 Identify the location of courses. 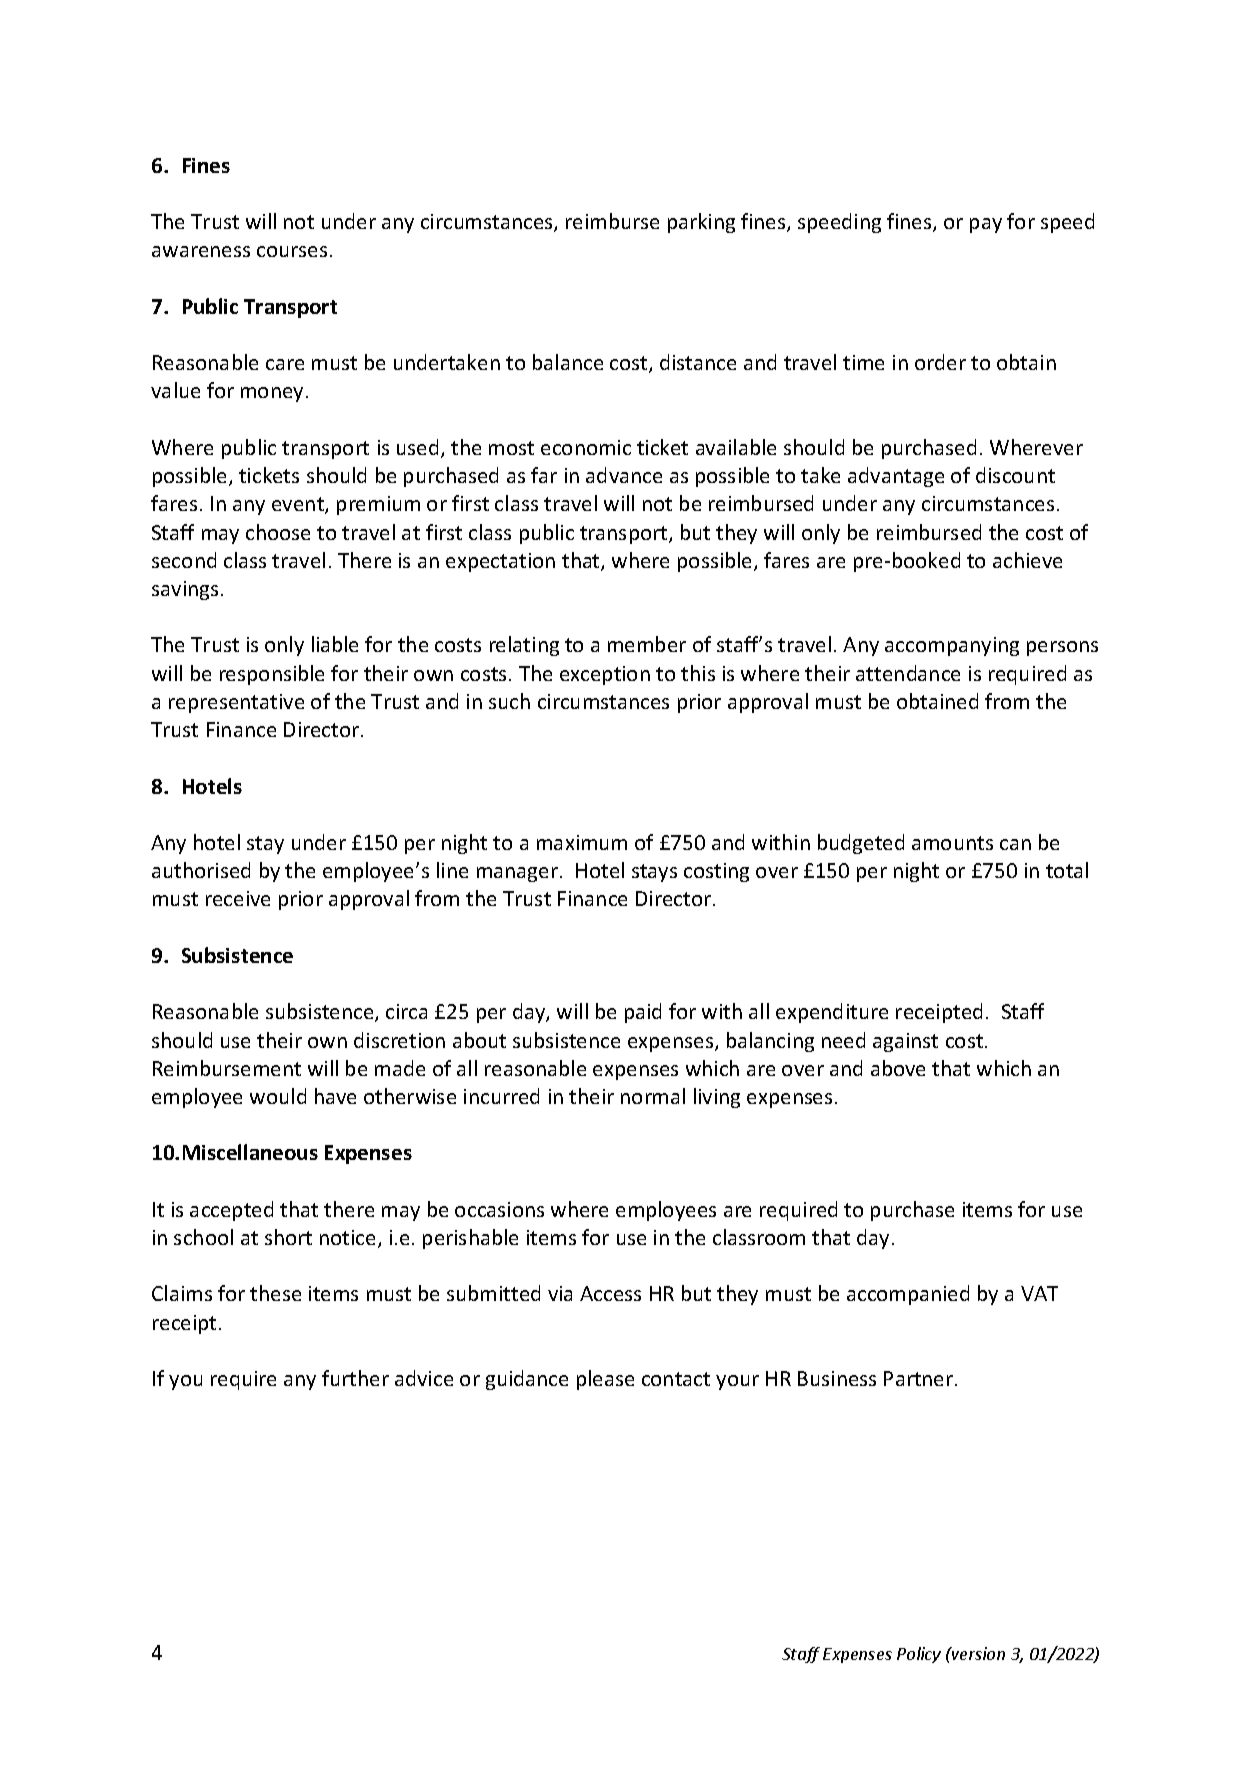
(292, 251).
